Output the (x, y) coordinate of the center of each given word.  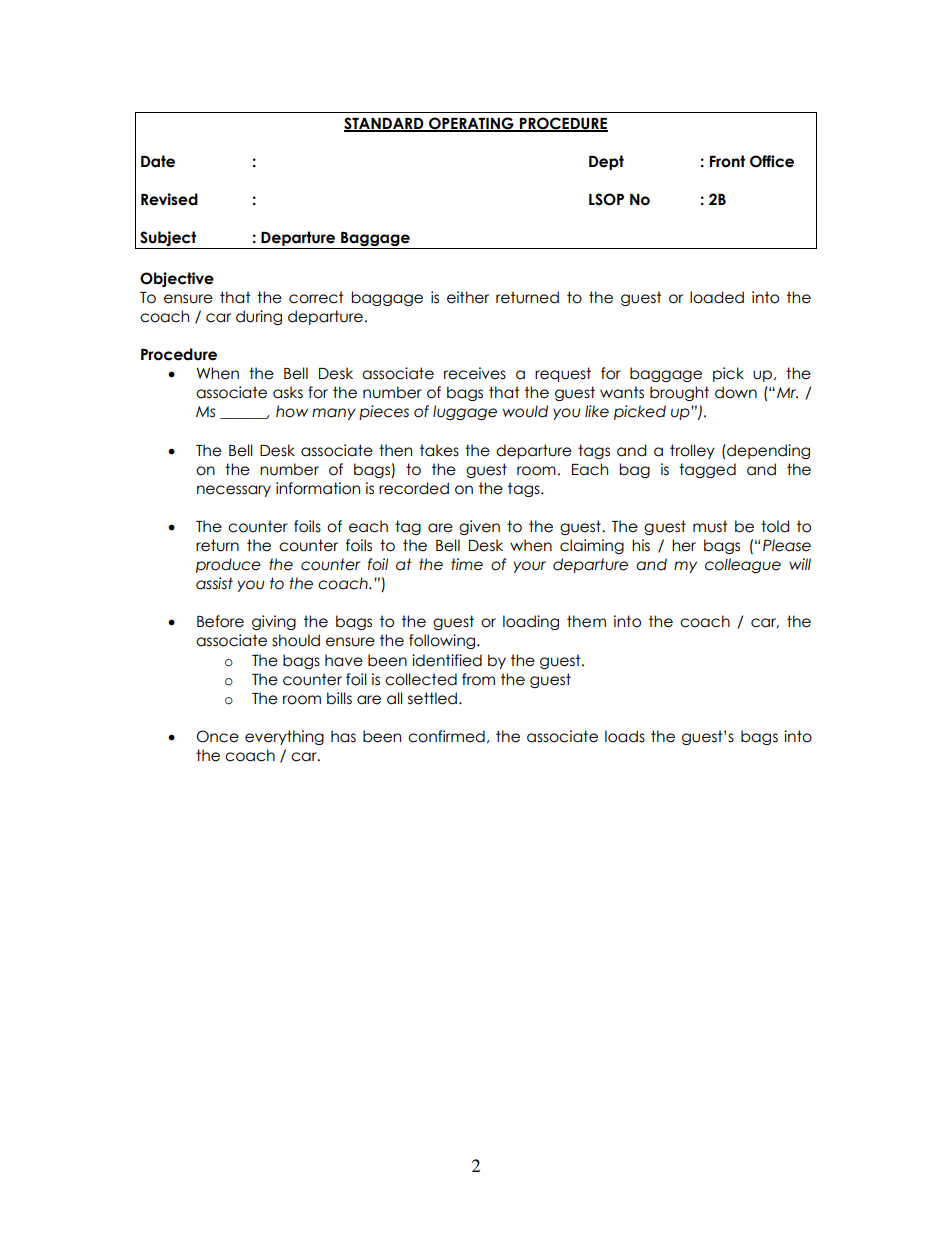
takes (439, 450)
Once (217, 736)
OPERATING (471, 124)
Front (727, 161)
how (292, 411)
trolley (692, 451)
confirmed (446, 736)
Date (158, 161)
